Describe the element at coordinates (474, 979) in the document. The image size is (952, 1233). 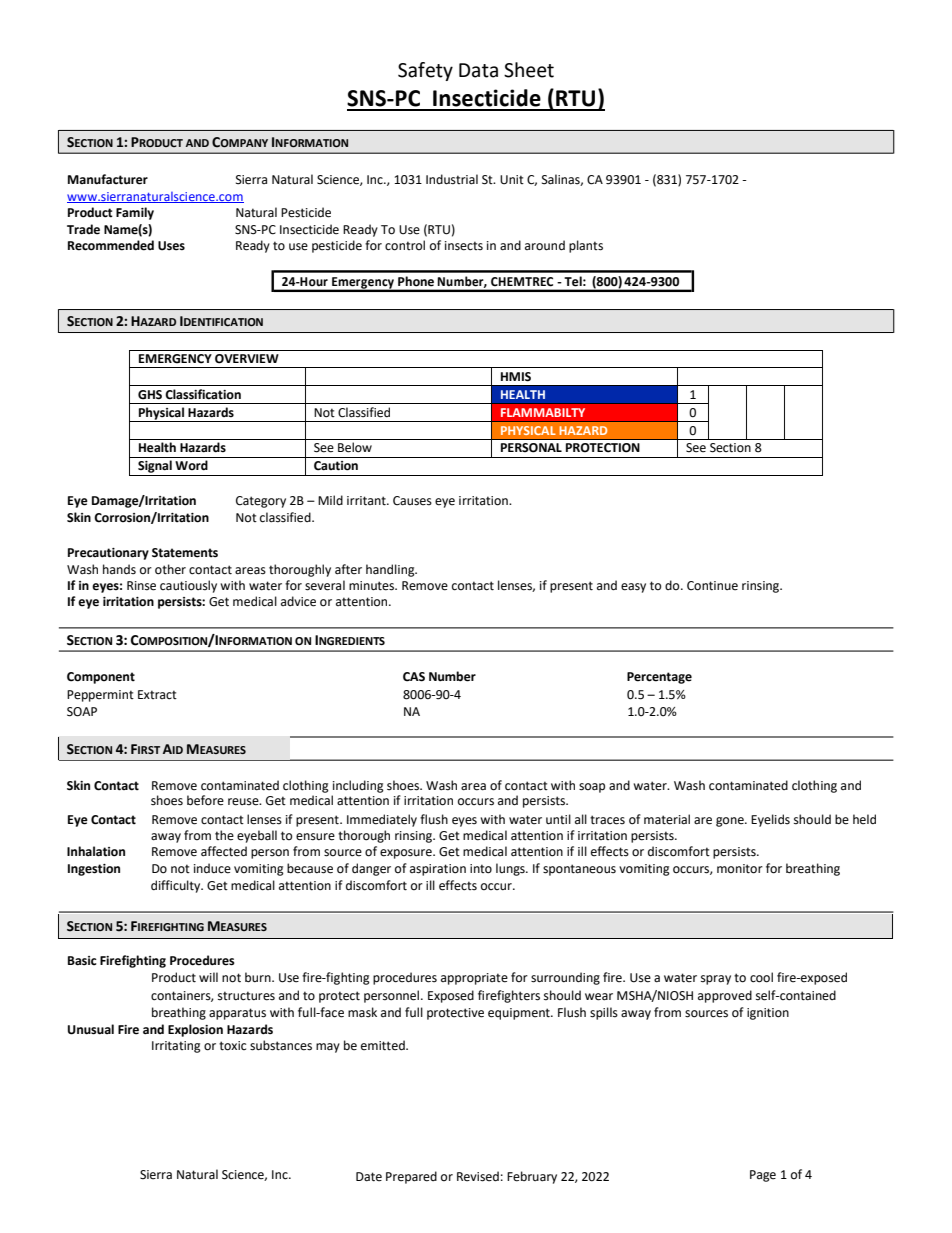
I see `appropriate` at that location.
